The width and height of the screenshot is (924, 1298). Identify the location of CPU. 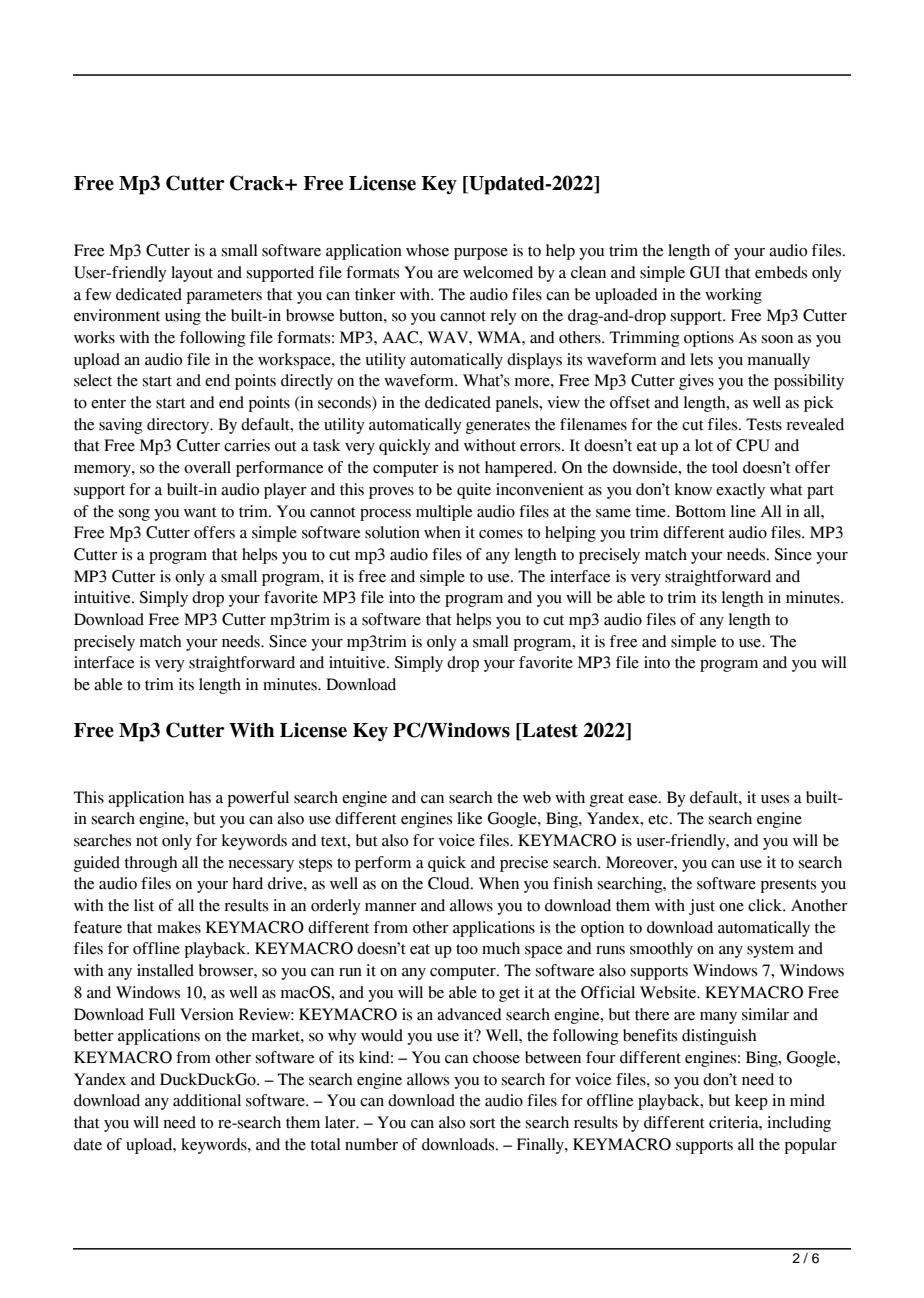
(753, 445).
